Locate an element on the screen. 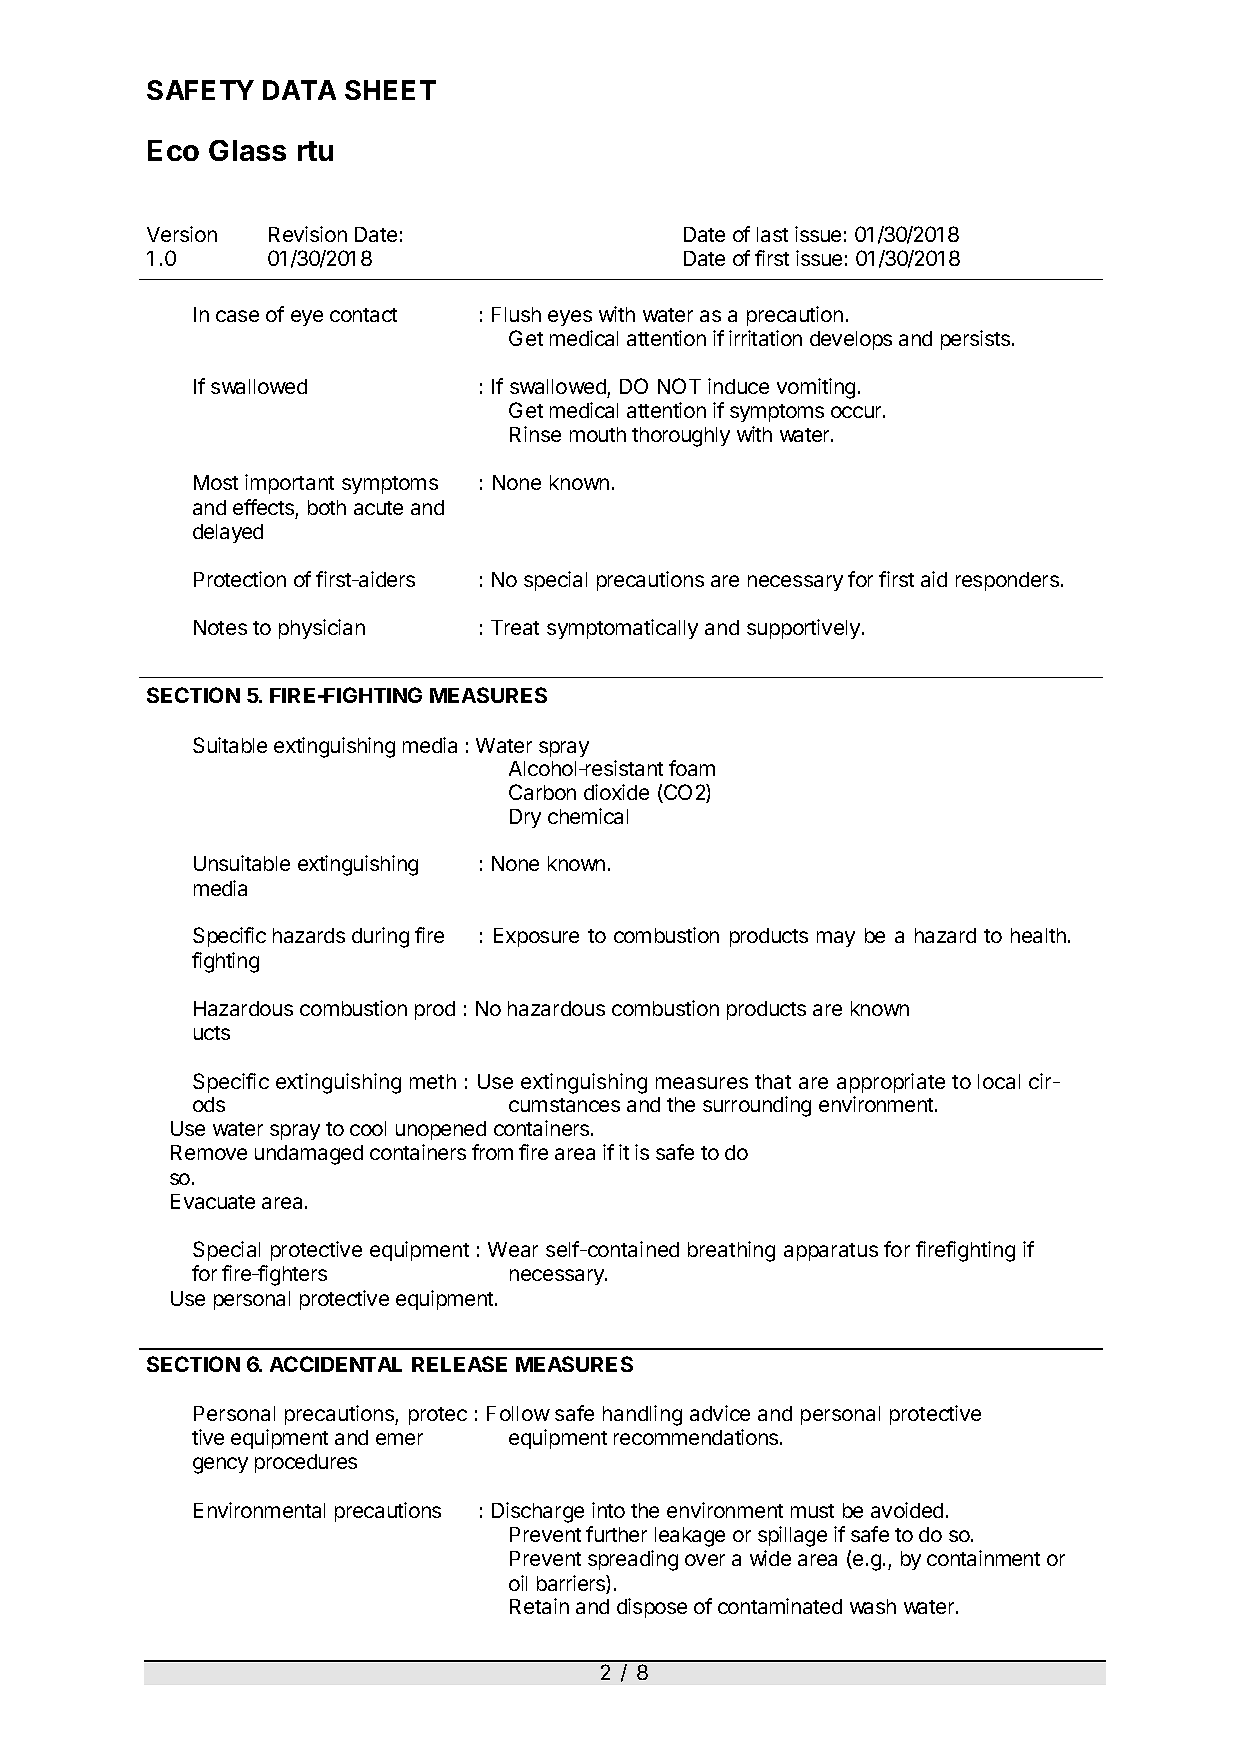  appropriate is located at coordinates (891, 1083).
